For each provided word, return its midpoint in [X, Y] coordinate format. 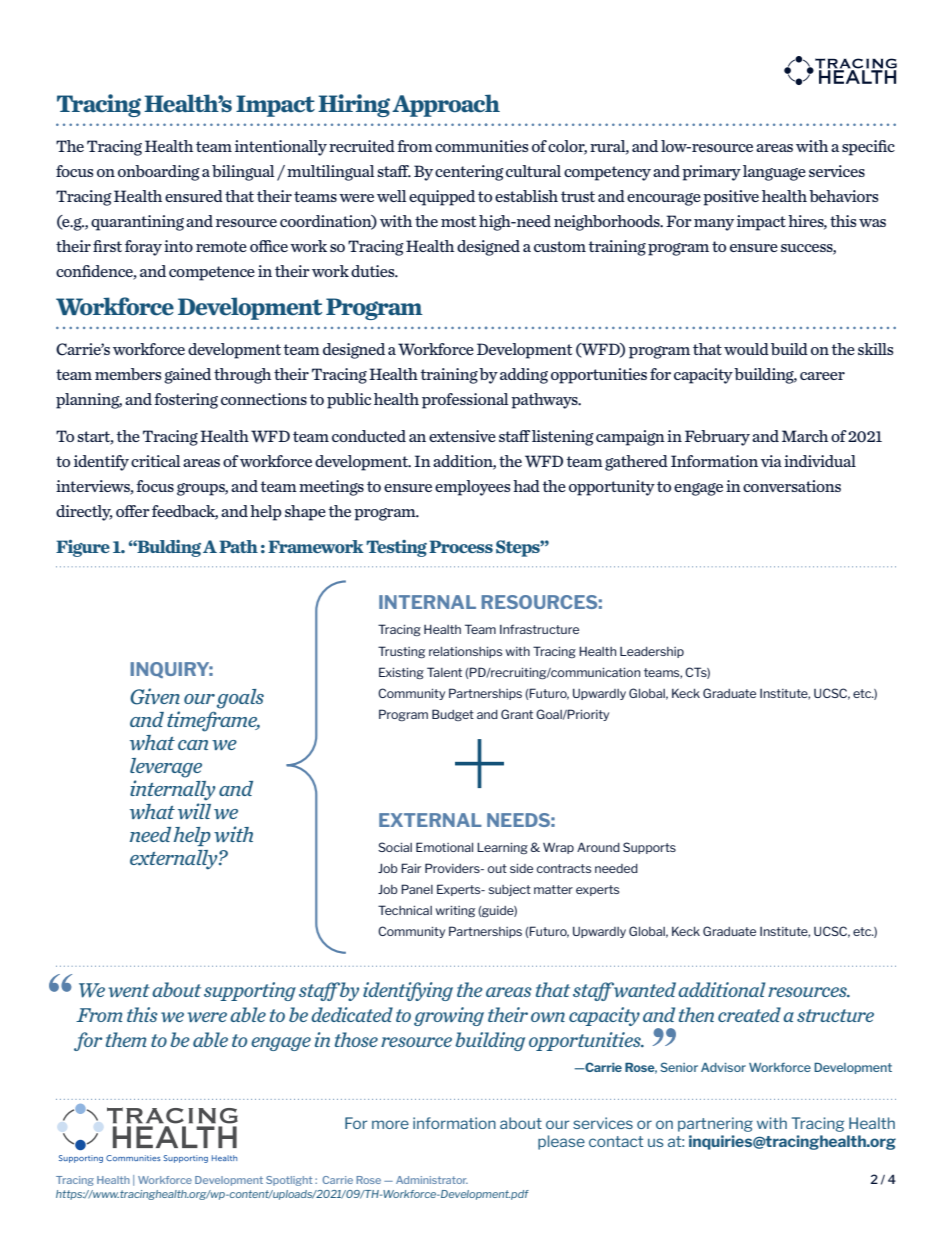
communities [482, 146]
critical [156, 461]
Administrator [432, 1180]
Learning [502, 848]
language [774, 173]
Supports [649, 848]
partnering [715, 1124]
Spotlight [289, 1181]
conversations [792, 486]
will [194, 811]
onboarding [159, 173]
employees [473, 488]
